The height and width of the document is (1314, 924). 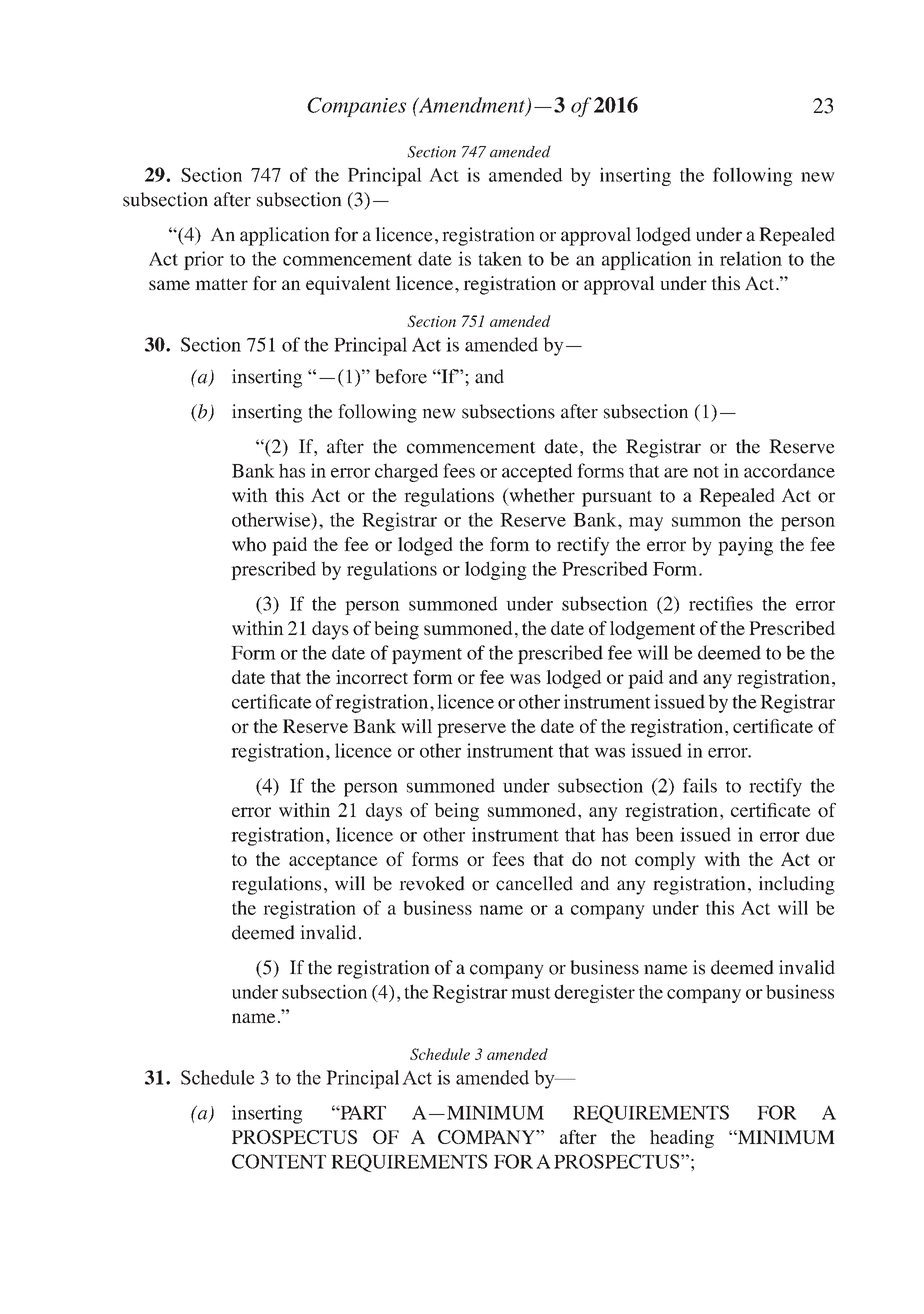 I want to click on who, so click(x=249, y=544).
